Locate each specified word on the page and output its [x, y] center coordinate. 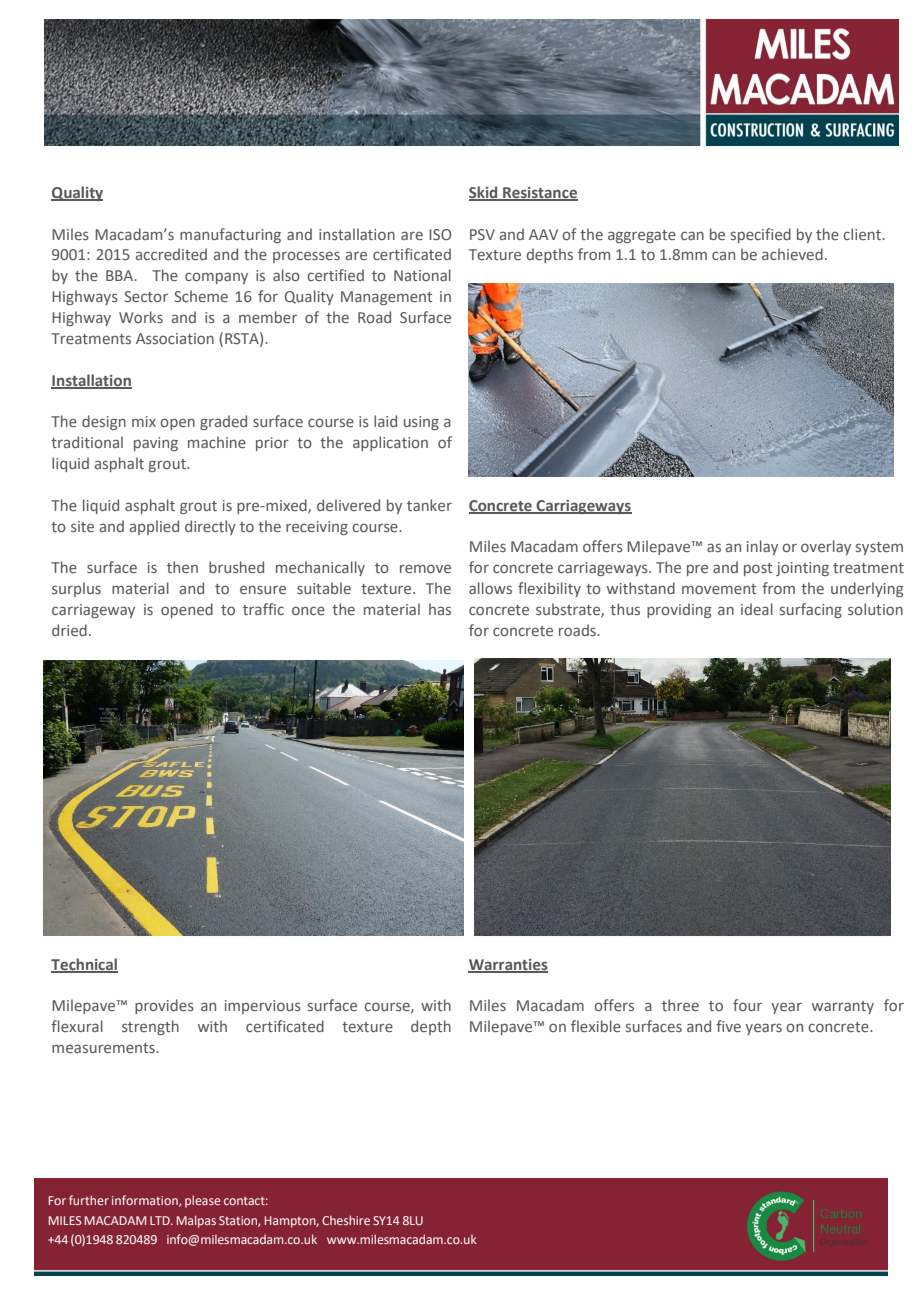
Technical [84, 965]
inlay [762, 547]
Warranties [508, 965]
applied [154, 527]
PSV [482, 234]
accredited [171, 254]
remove [425, 568]
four [747, 1005]
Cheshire [346, 1220]
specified [761, 235]
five [728, 1026]
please [203, 1201]
